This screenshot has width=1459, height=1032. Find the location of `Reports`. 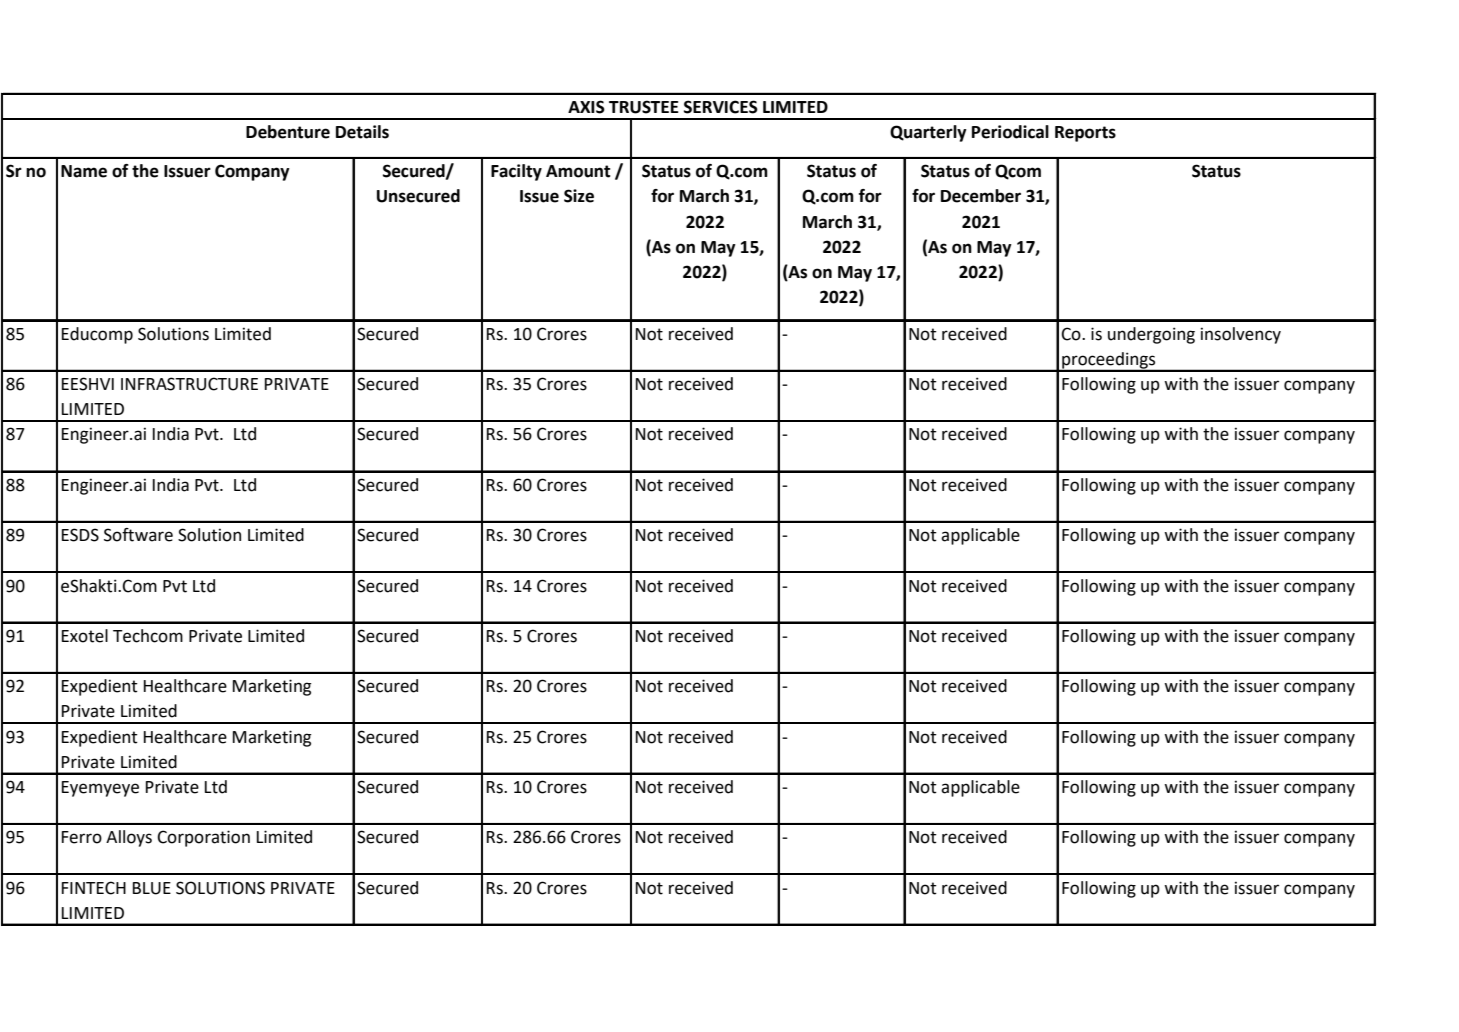

Reports is located at coordinates (1085, 134).
